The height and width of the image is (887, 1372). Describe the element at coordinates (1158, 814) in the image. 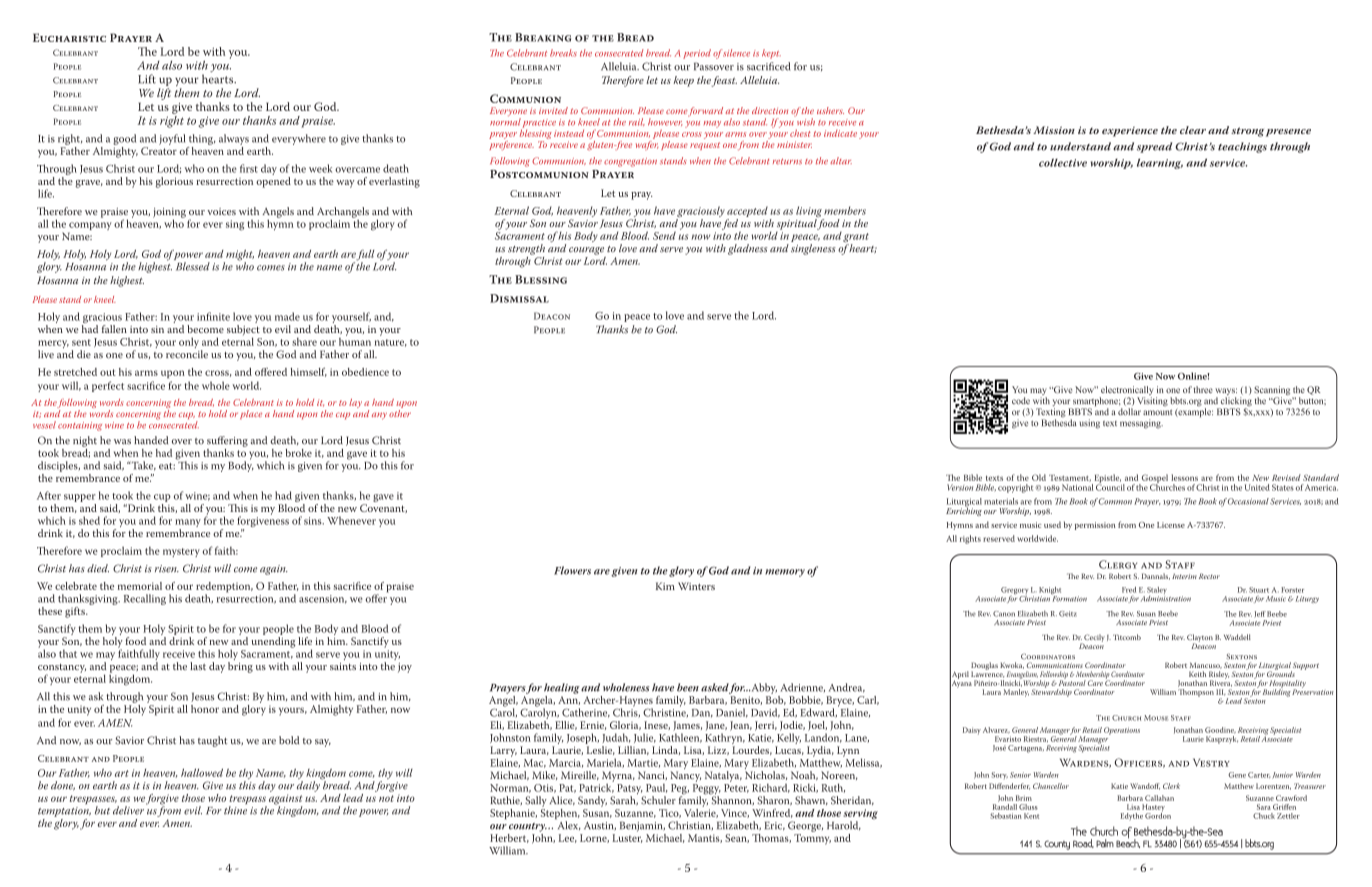

I see `Gordon` at that location.
